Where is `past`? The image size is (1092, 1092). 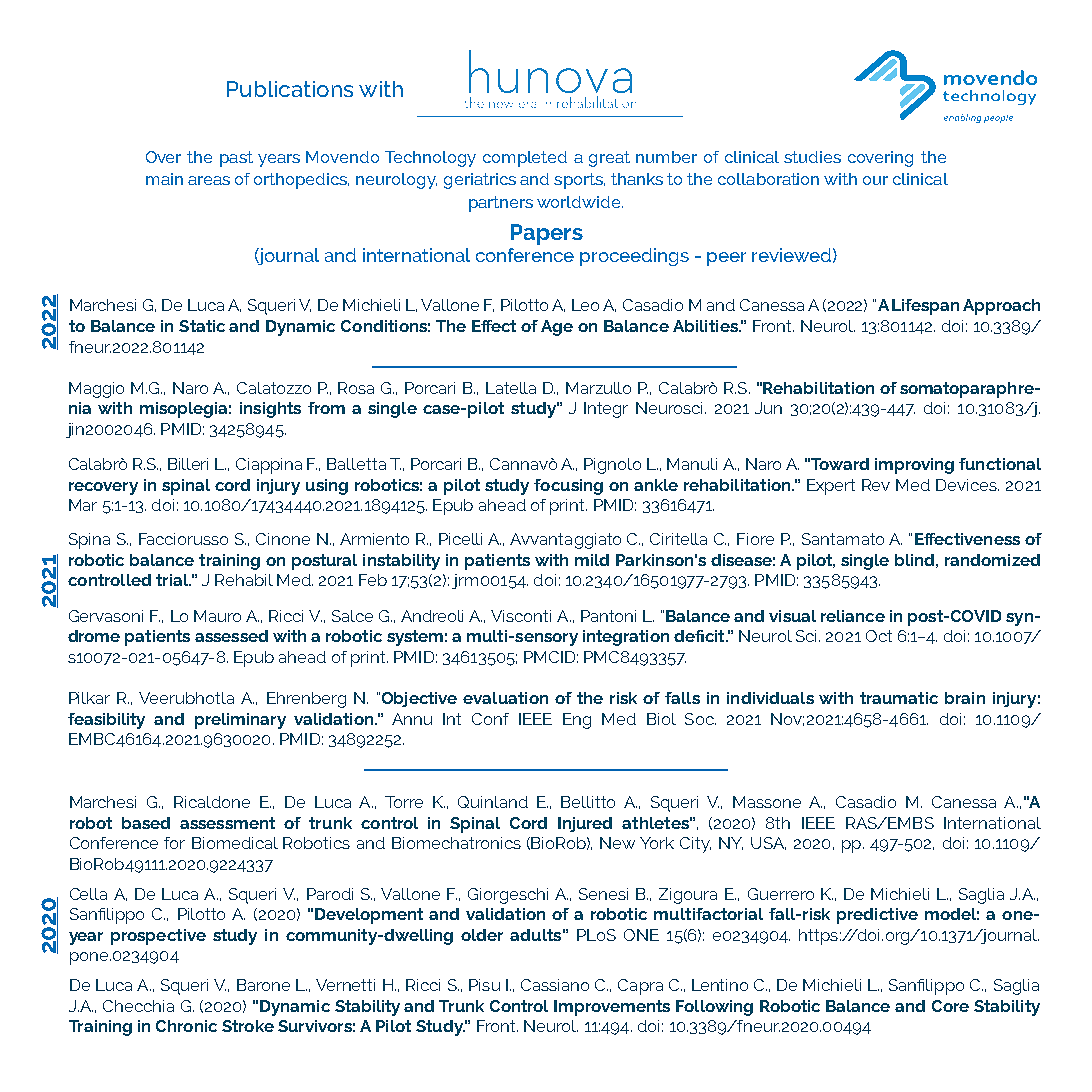
past is located at coordinates (236, 159).
